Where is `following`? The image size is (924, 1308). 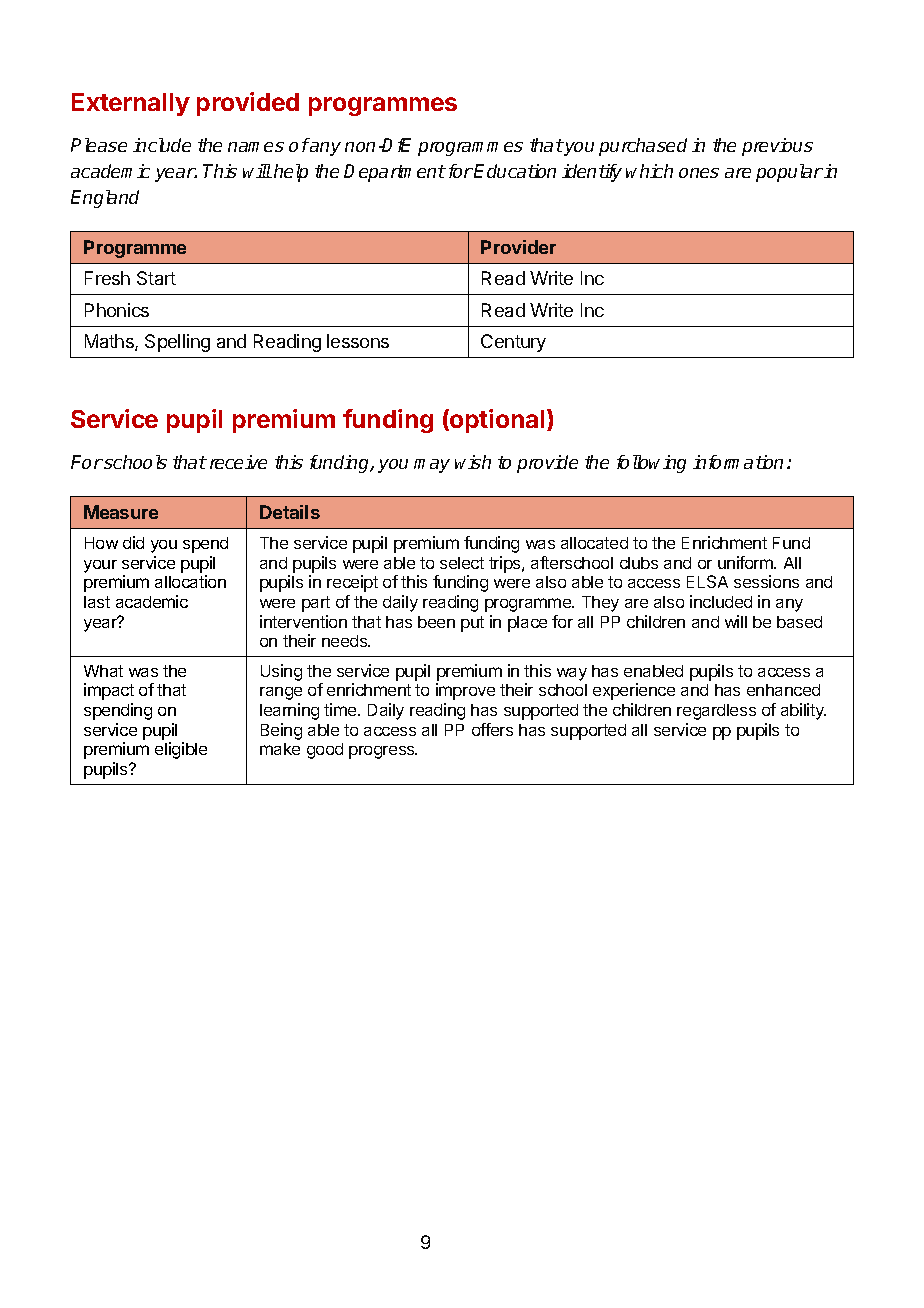
following is located at coordinates (651, 464).
